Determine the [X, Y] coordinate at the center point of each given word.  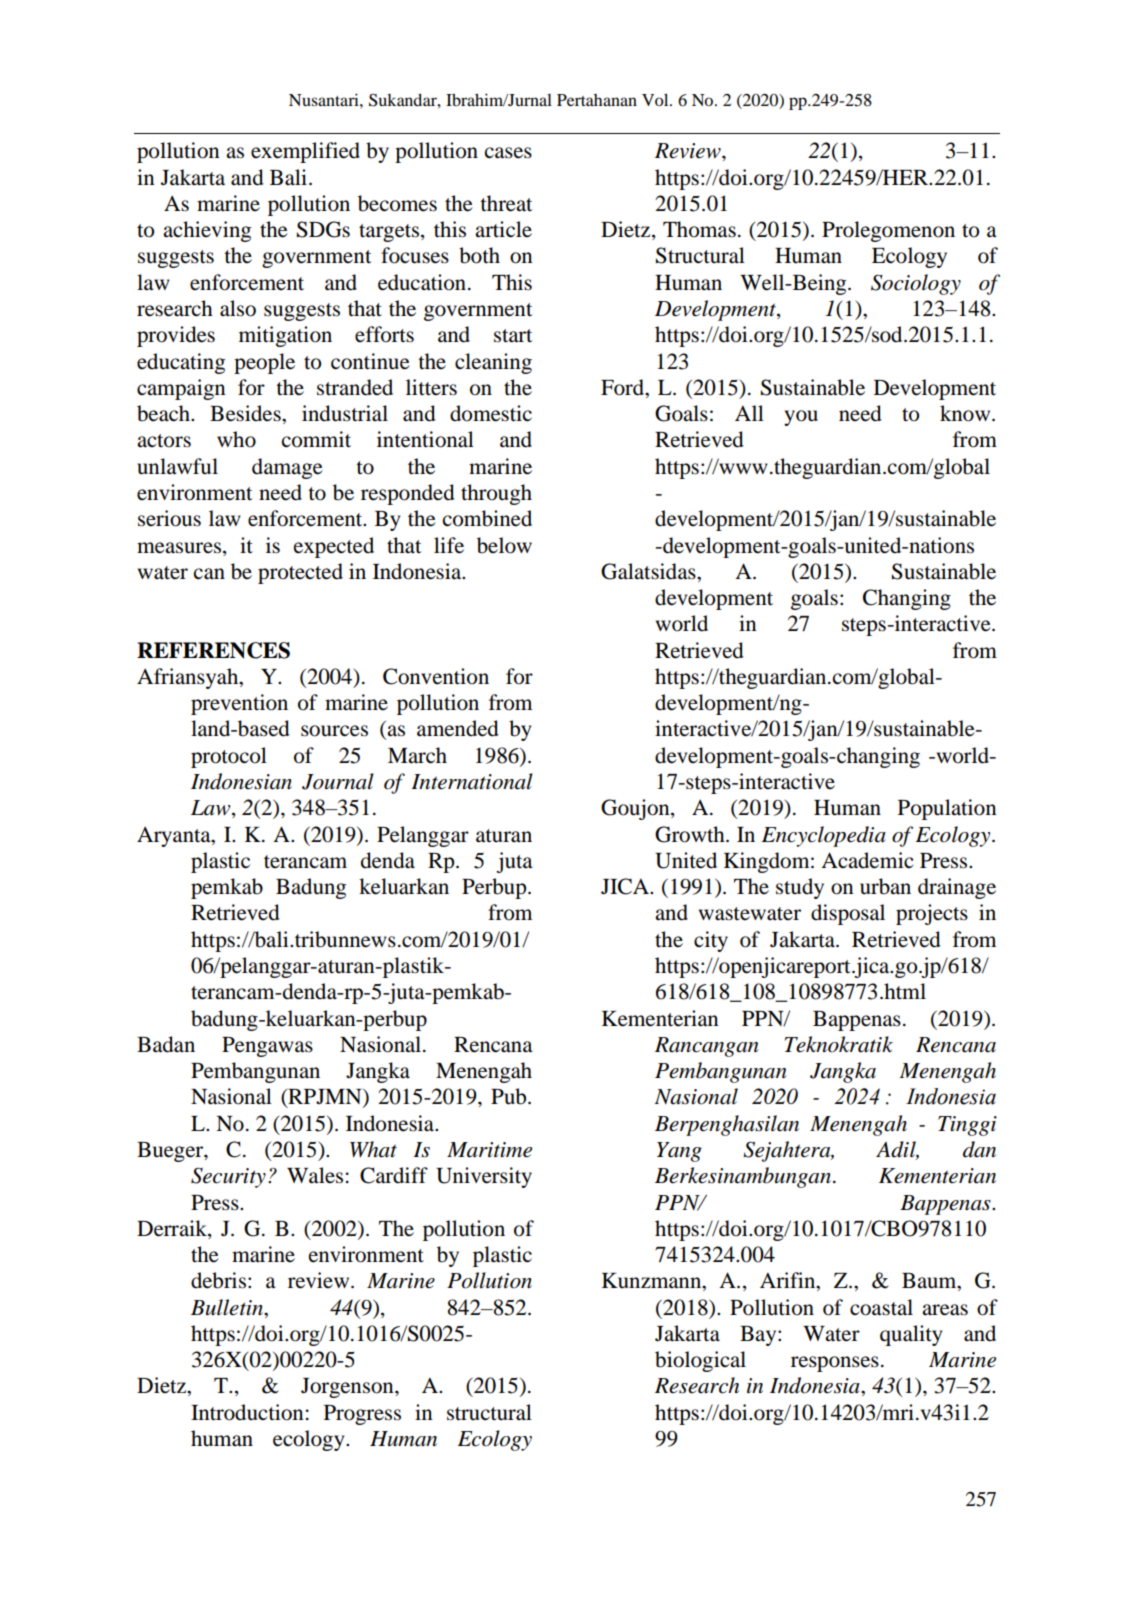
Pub [510, 1096]
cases [508, 153]
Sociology [916, 284]
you [801, 418]
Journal [338, 781]
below [504, 545]
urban [885, 886]
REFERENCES [213, 650]
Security [228, 1178]
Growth [691, 834]
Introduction [247, 1412]
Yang [679, 1152]
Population [947, 809]
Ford [624, 388]
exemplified [305, 152]
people [264, 363]
